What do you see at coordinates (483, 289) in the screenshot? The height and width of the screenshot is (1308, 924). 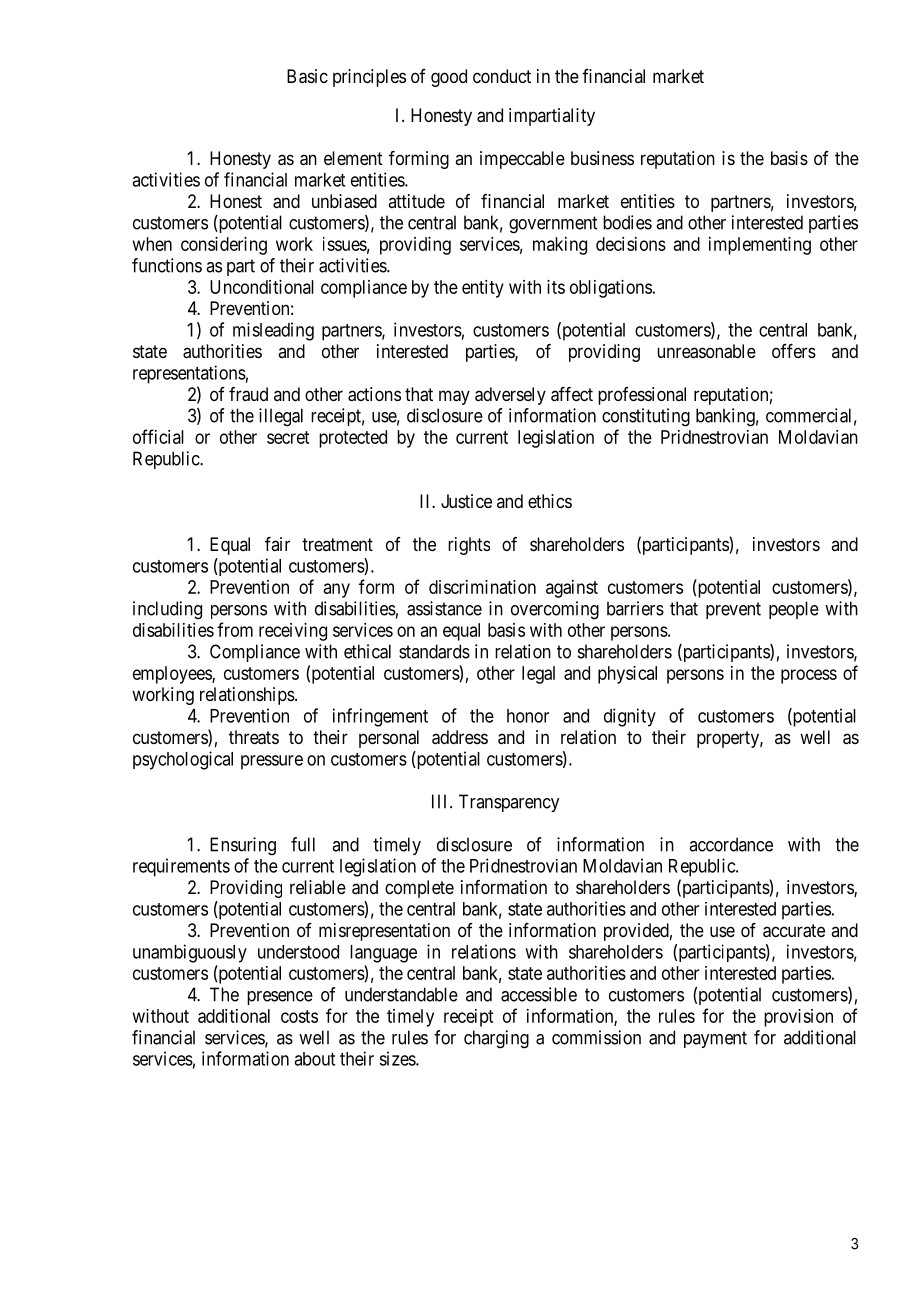 I see `entity` at bounding box center [483, 289].
